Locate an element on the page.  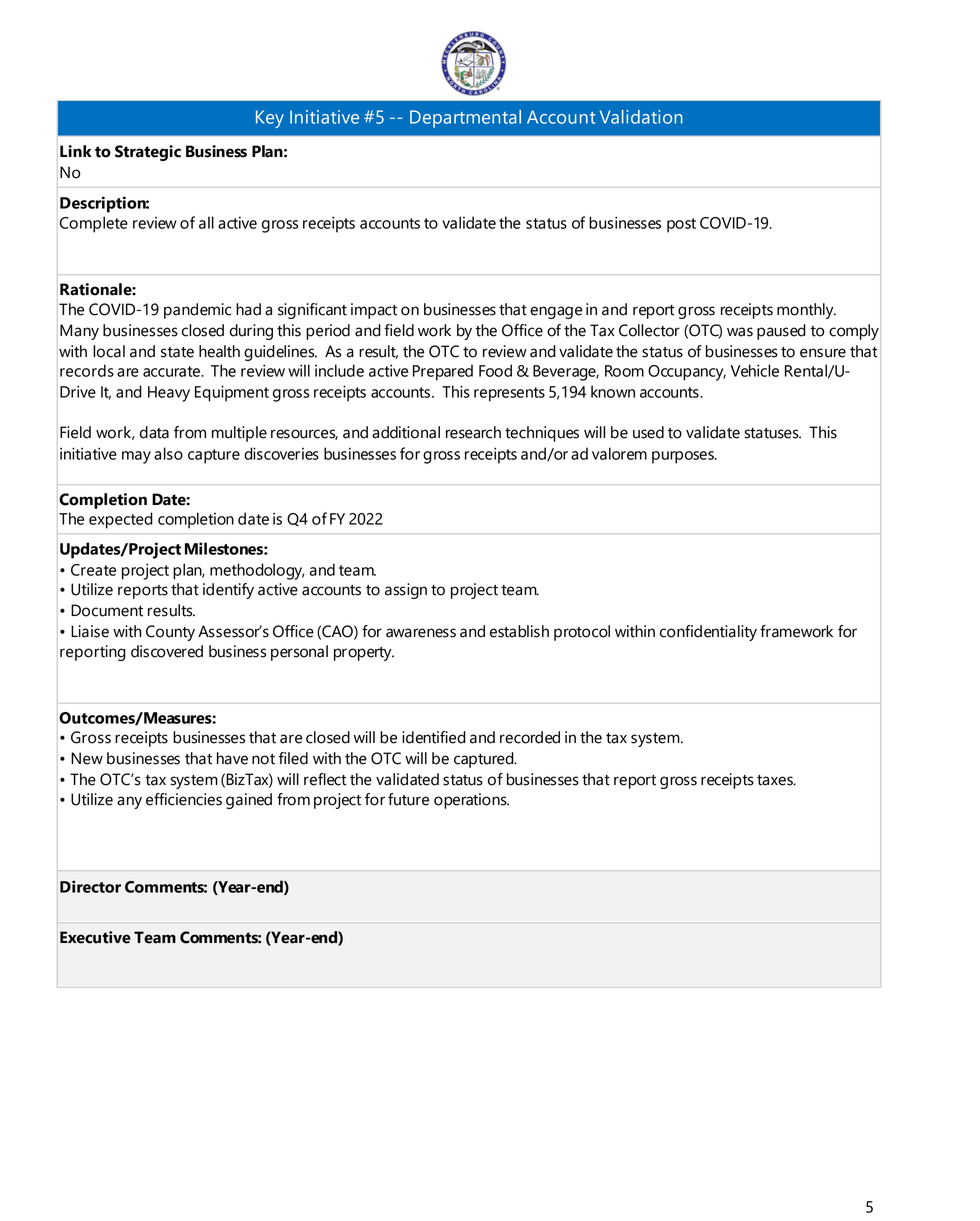
pandemic is located at coordinates (197, 311).
